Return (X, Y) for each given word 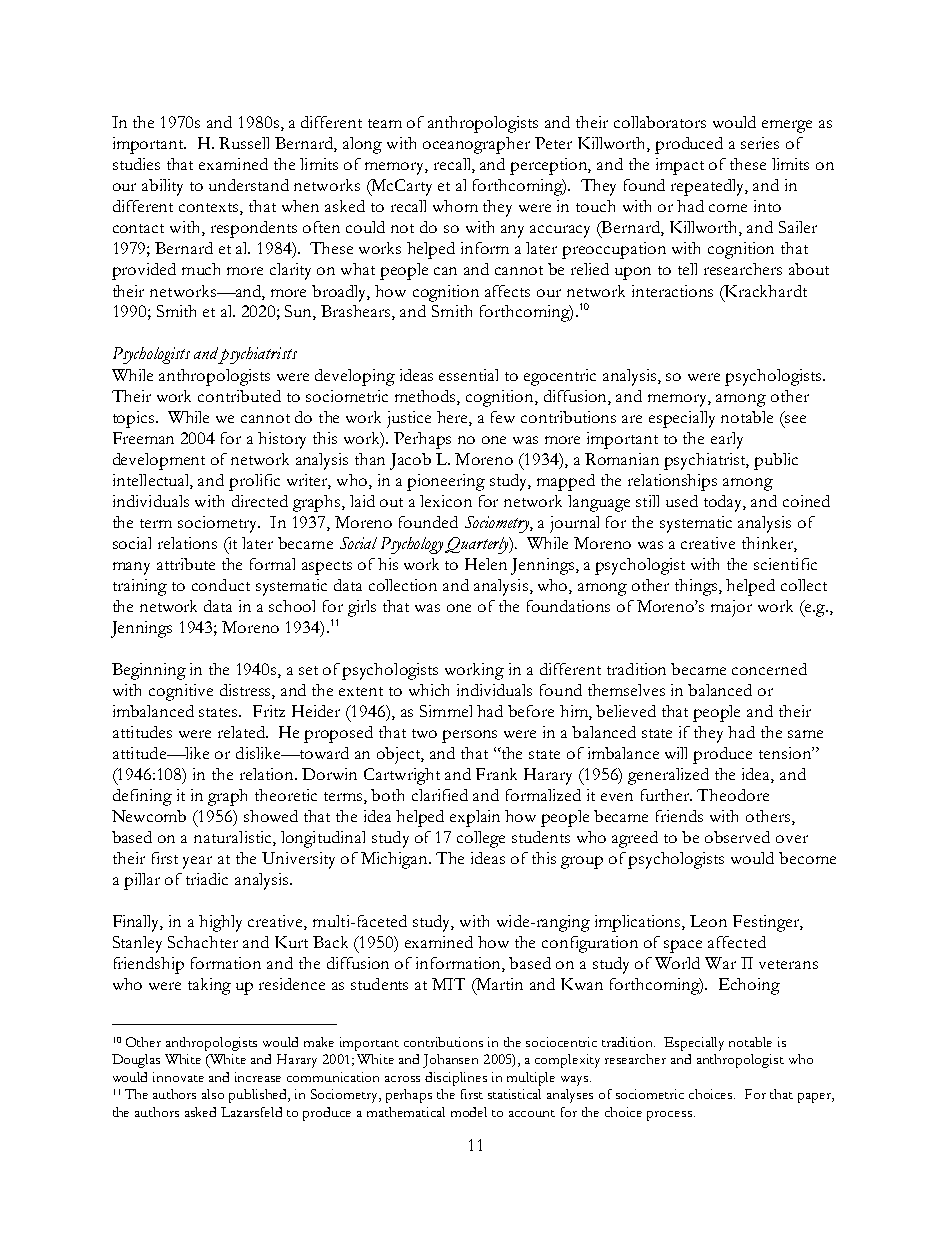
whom (455, 206)
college (481, 839)
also (213, 1094)
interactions (672, 291)
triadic (207, 879)
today (725, 503)
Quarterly (478, 545)
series (760, 143)
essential (468, 375)
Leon (708, 921)
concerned (769, 669)
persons (469, 736)
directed (260, 501)
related (243, 732)
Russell (244, 143)
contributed (239, 396)
